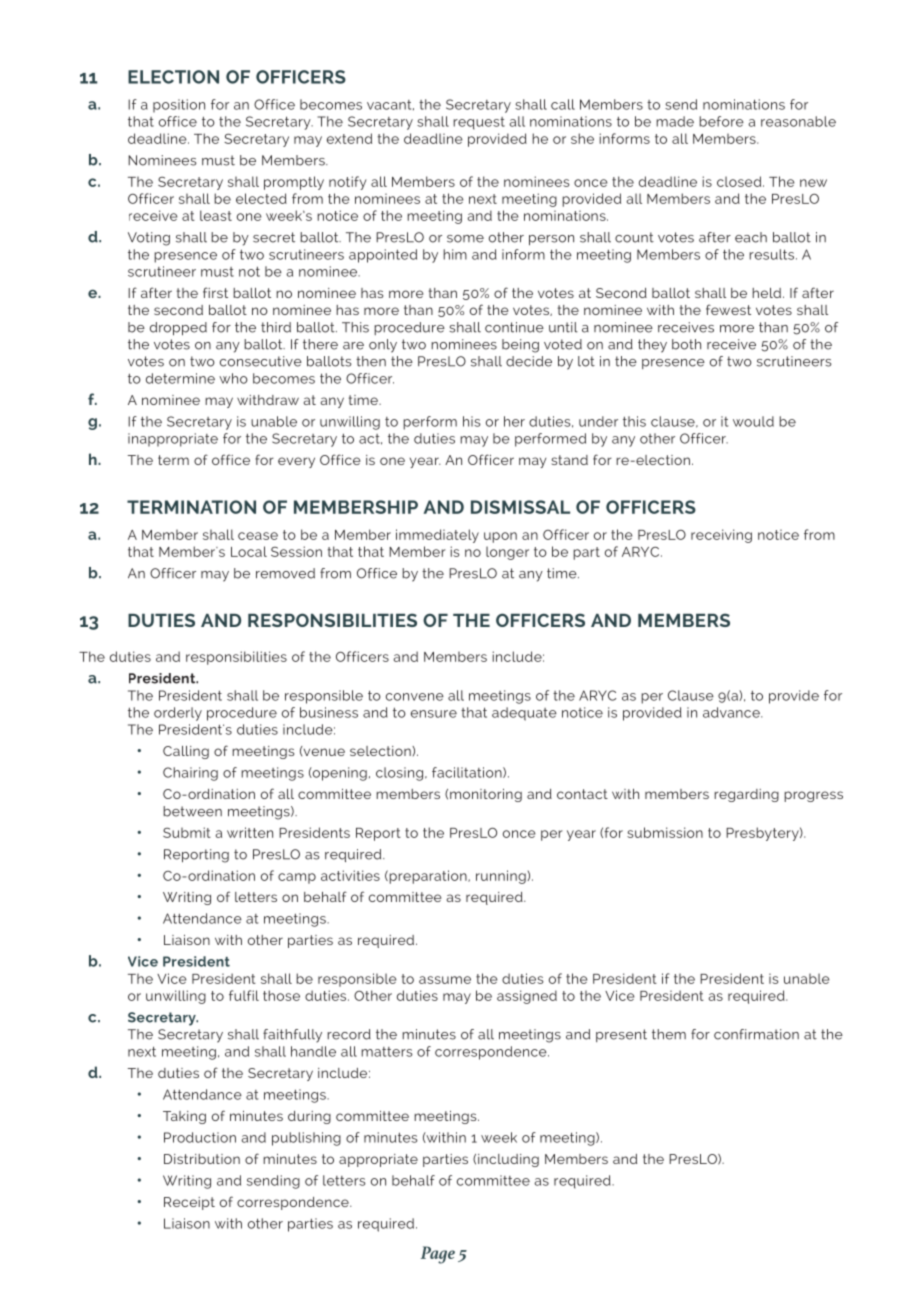 The width and height of the page is (924, 1308). Describe the element at coordinates (520, 507) in the page. I see `DISMISSAL` at that location.
